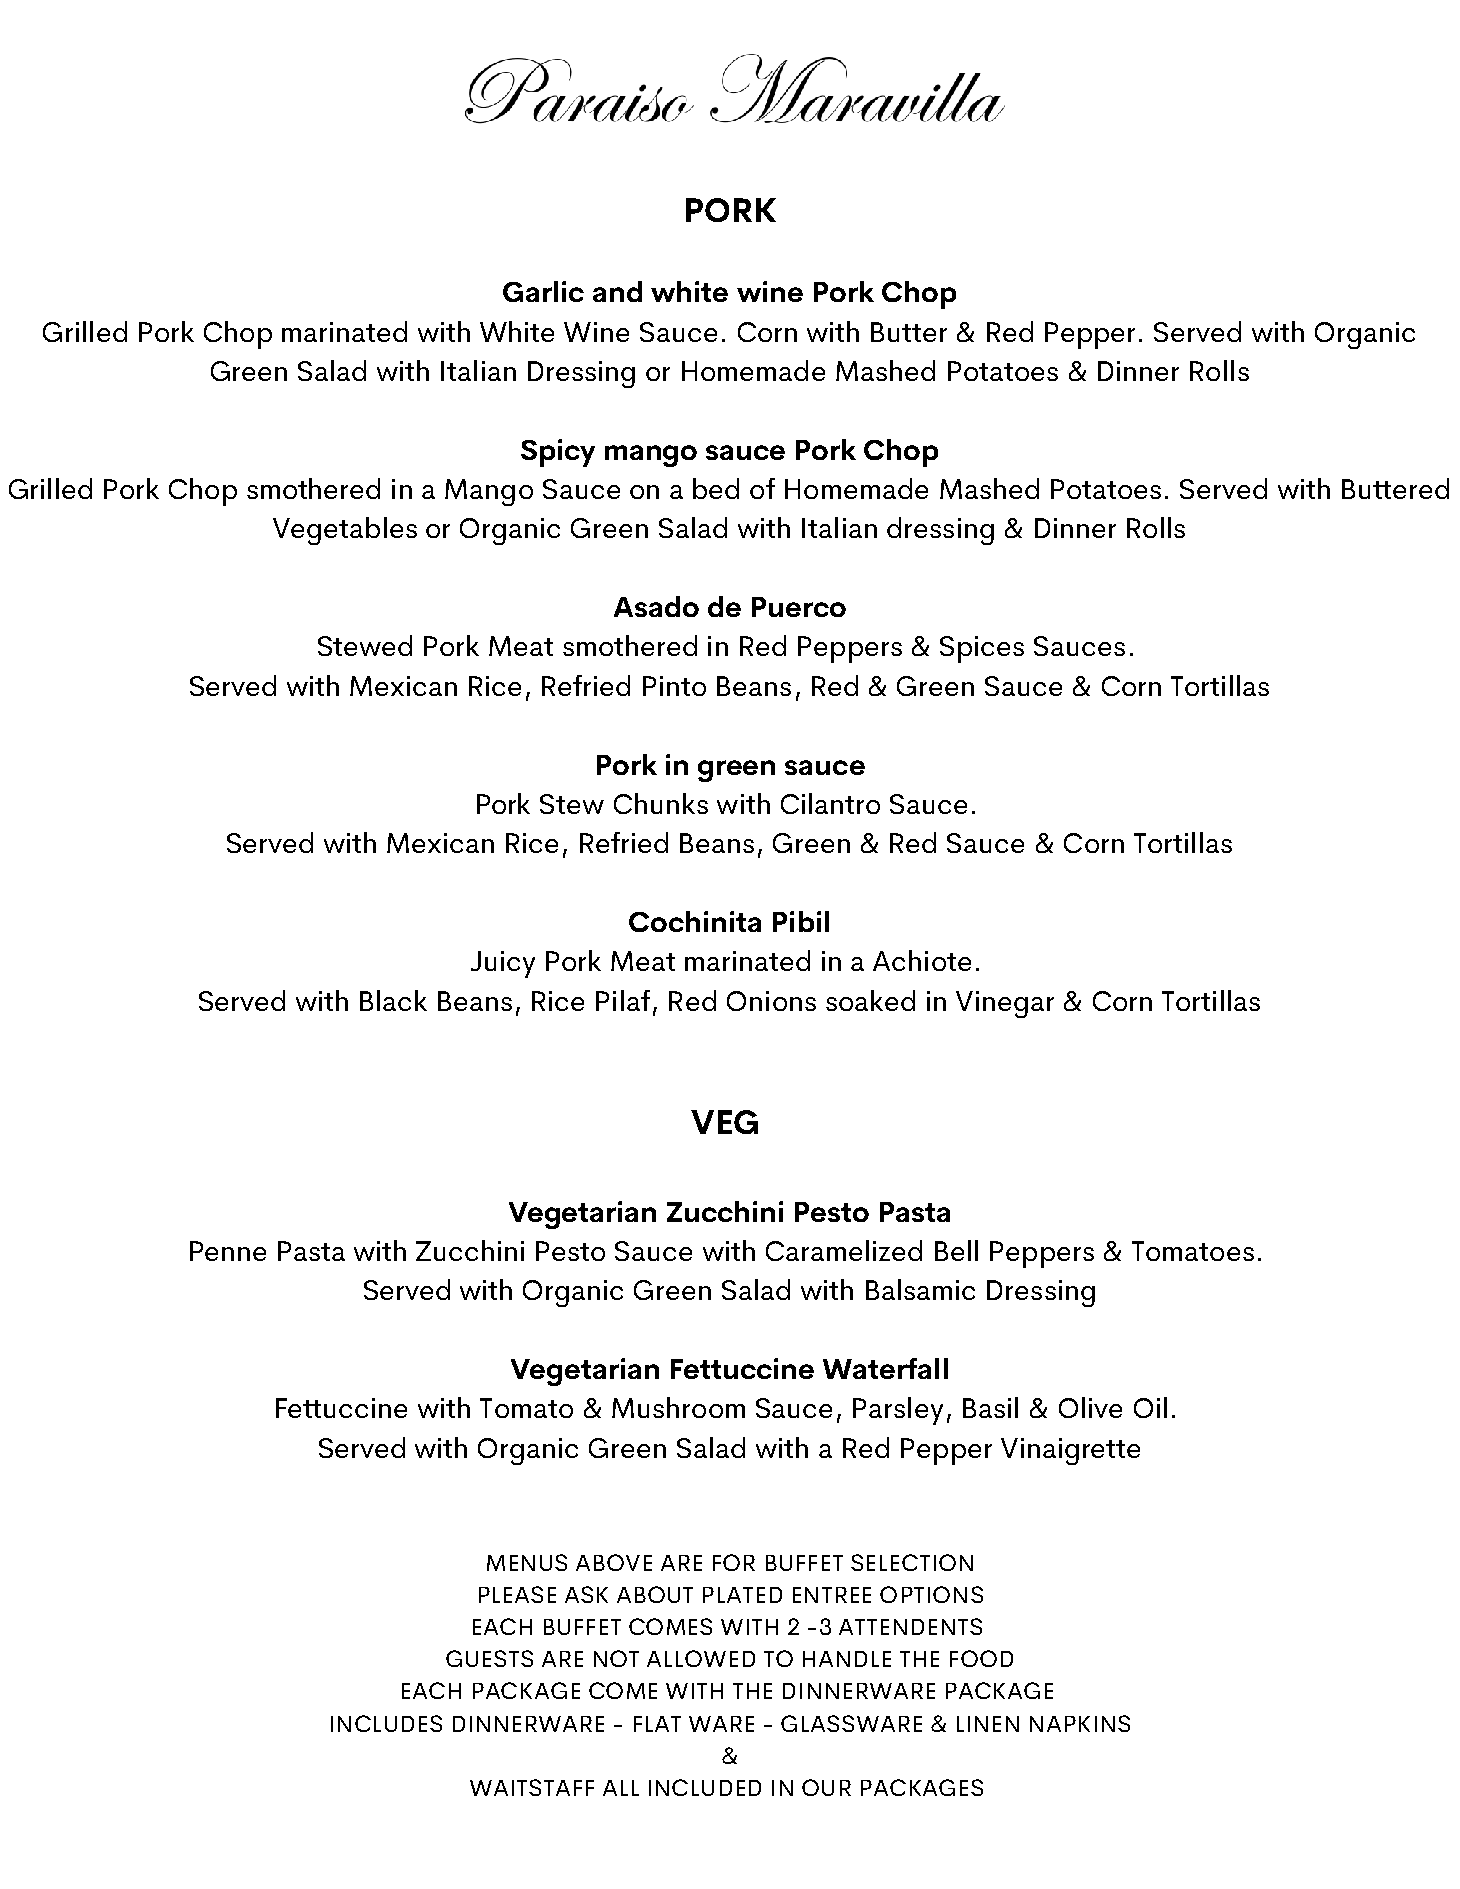 This document has height=1889, width=1460. What do you see at coordinates (657, 1724) in the document?
I see `FLAT` at bounding box center [657, 1724].
